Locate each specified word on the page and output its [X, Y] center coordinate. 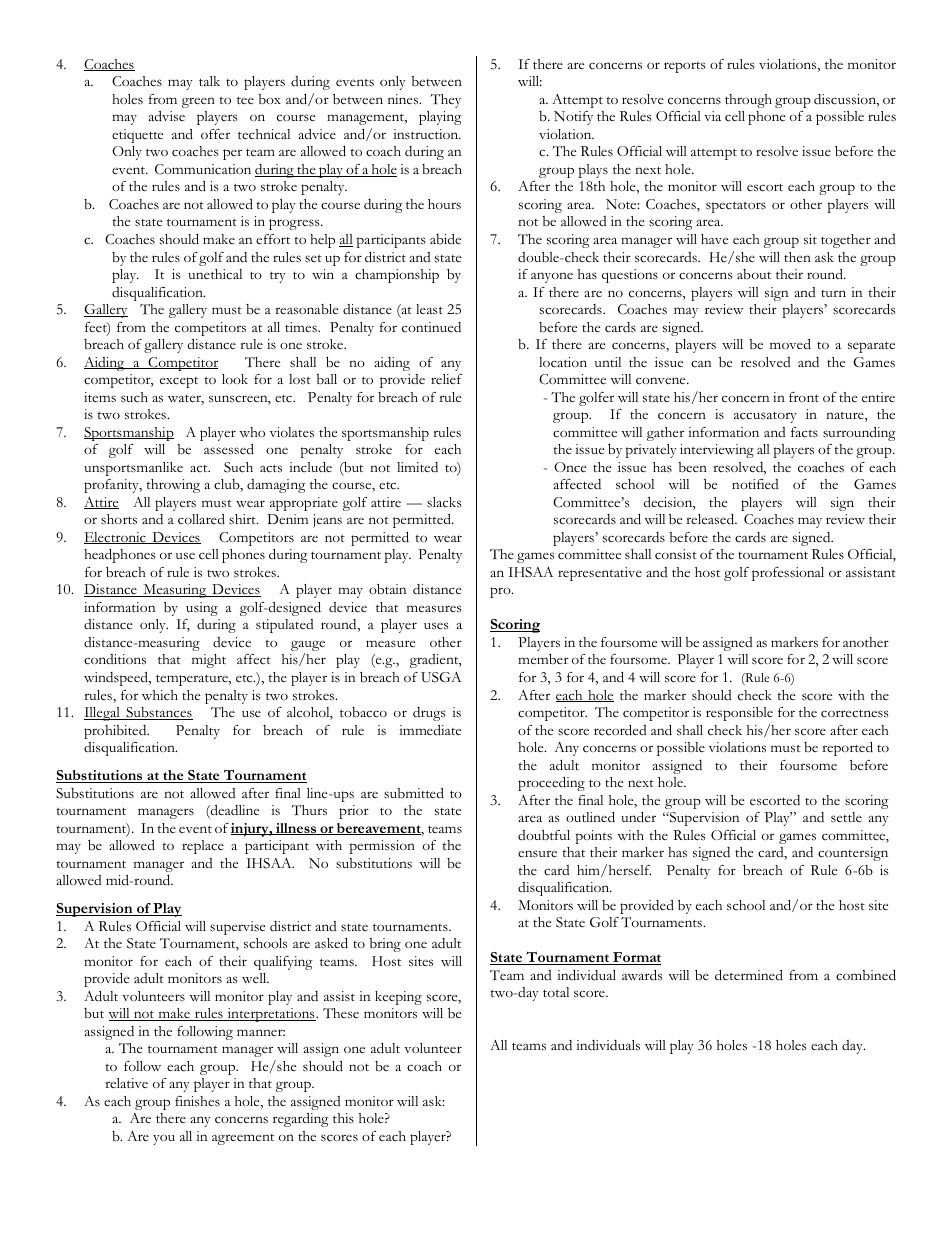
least [429, 309]
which [160, 695]
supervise [237, 928]
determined [749, 975]
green [198, 102]
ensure [537, 854]
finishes [197, 1101]
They [446, 101]
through [748, 101]
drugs [429, 714]
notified [755, 484]
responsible [739, 714]
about [754, 274]
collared [201, 519]
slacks [444, 502]
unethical [215, 274]
